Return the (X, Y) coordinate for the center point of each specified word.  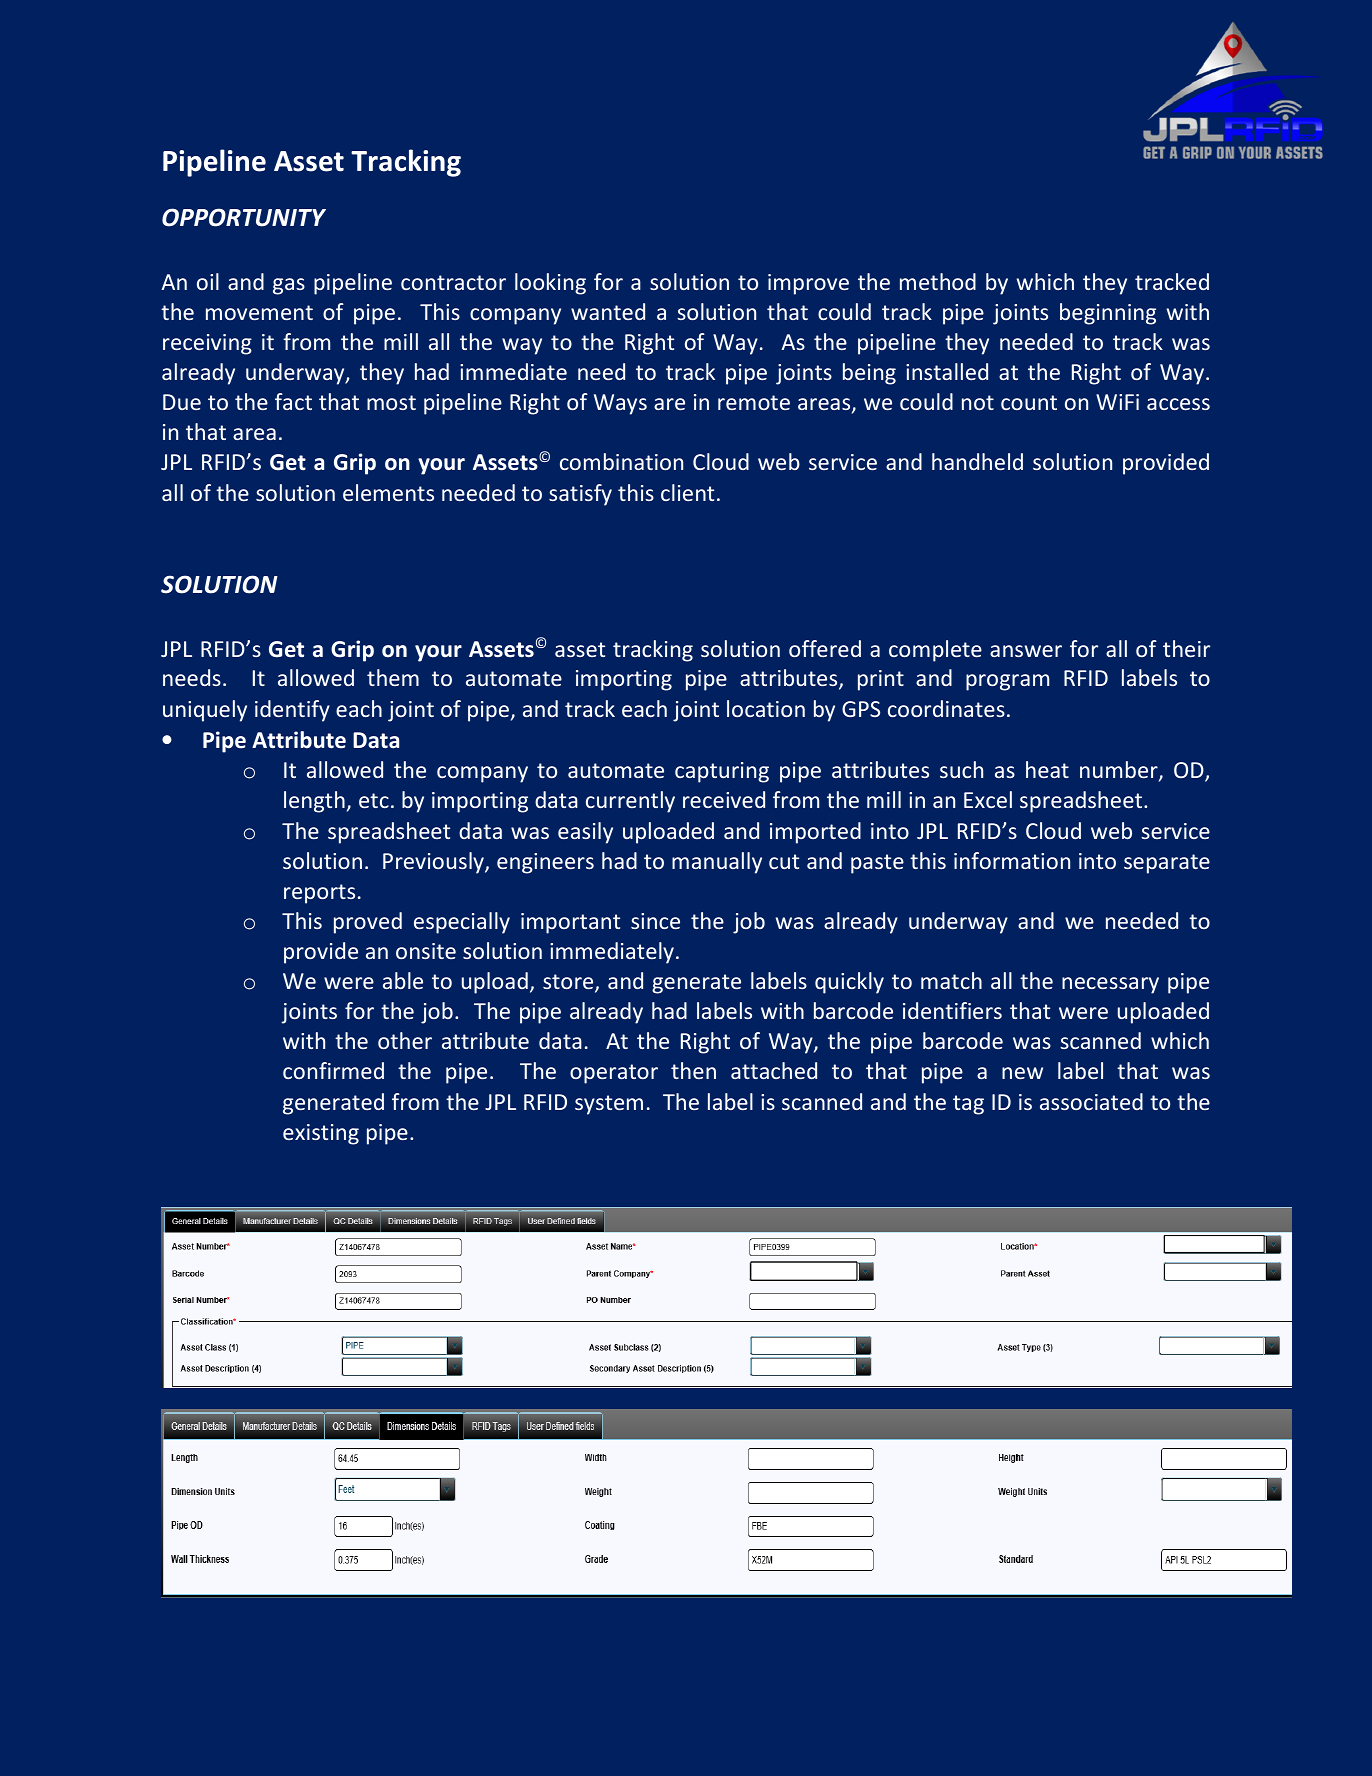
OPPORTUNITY (244, 217)
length (314, 802)
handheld (977, 461)
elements (388, 492)
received (724, 799)
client (687, 492)
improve (808, 284)
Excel (988, 799)
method (938, 281)
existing (321, 1134)
